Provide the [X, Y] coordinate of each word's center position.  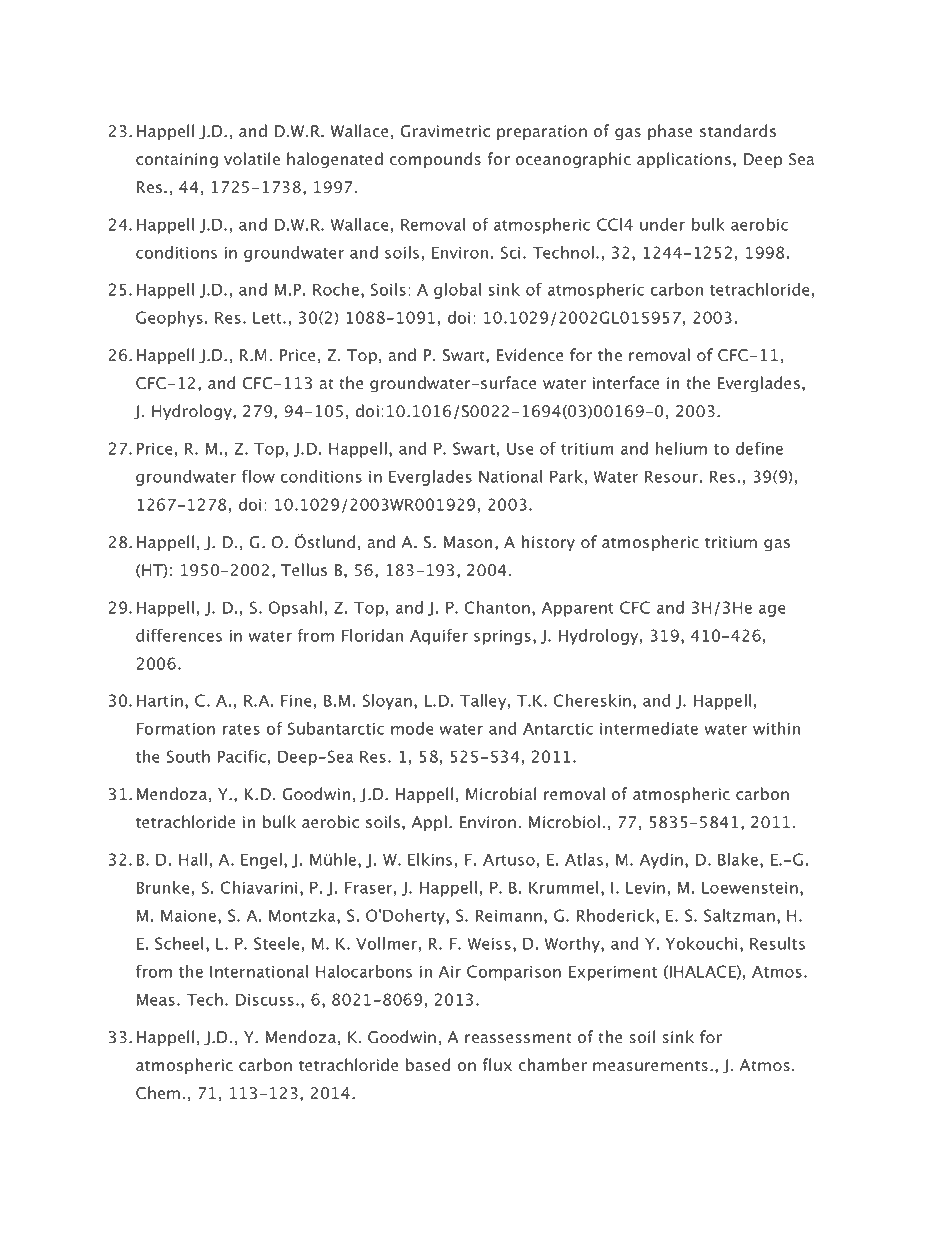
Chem [158, 1093]
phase [670, 132]
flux [497, 1064]
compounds [435, 160]
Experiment [613, 973]
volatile [252, 159]
